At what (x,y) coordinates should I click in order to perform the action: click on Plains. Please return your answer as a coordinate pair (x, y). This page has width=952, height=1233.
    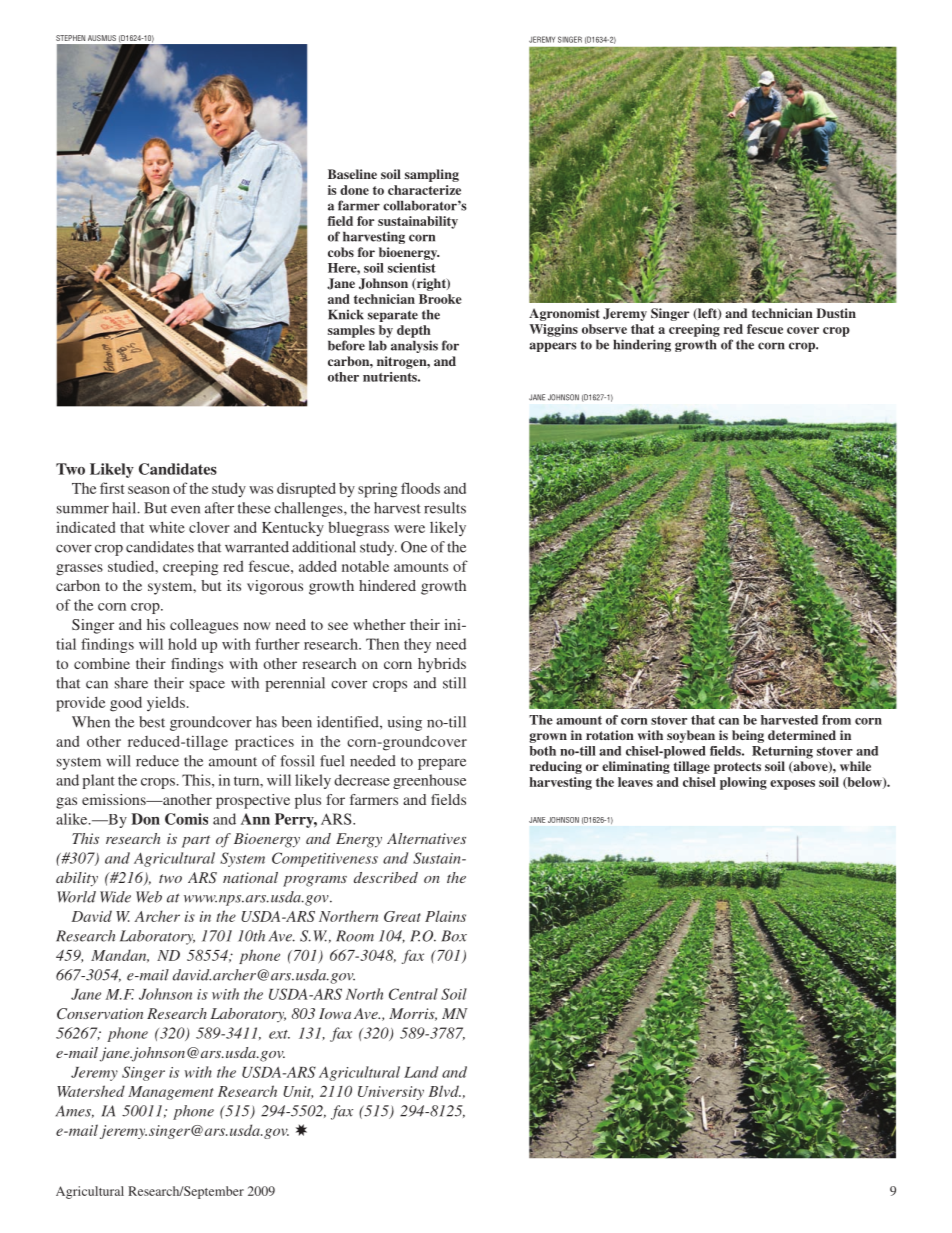
    Looking at the image, I should click on (445, 916).
